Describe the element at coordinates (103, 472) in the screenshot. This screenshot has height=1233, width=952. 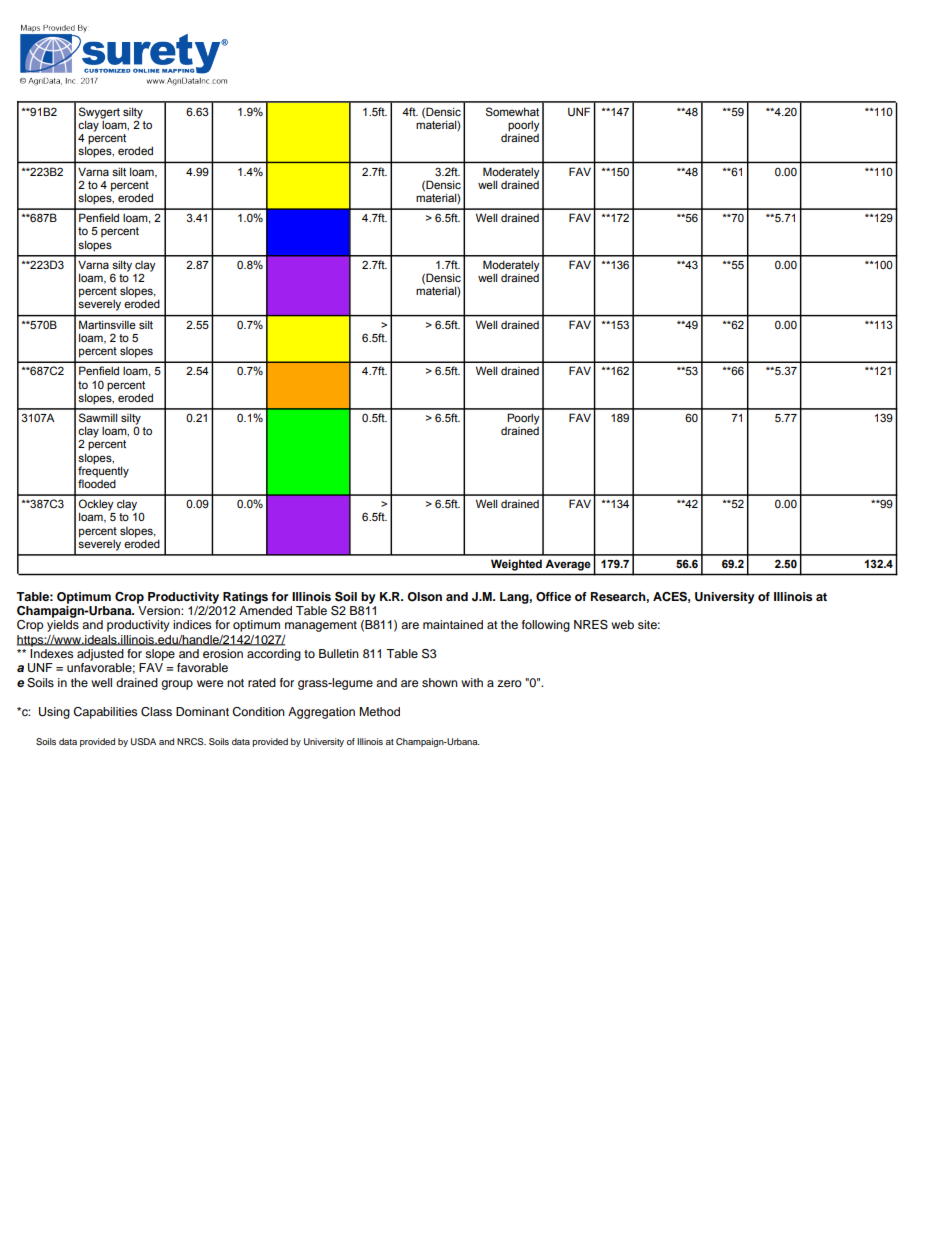
I see `frequently` at that location.
